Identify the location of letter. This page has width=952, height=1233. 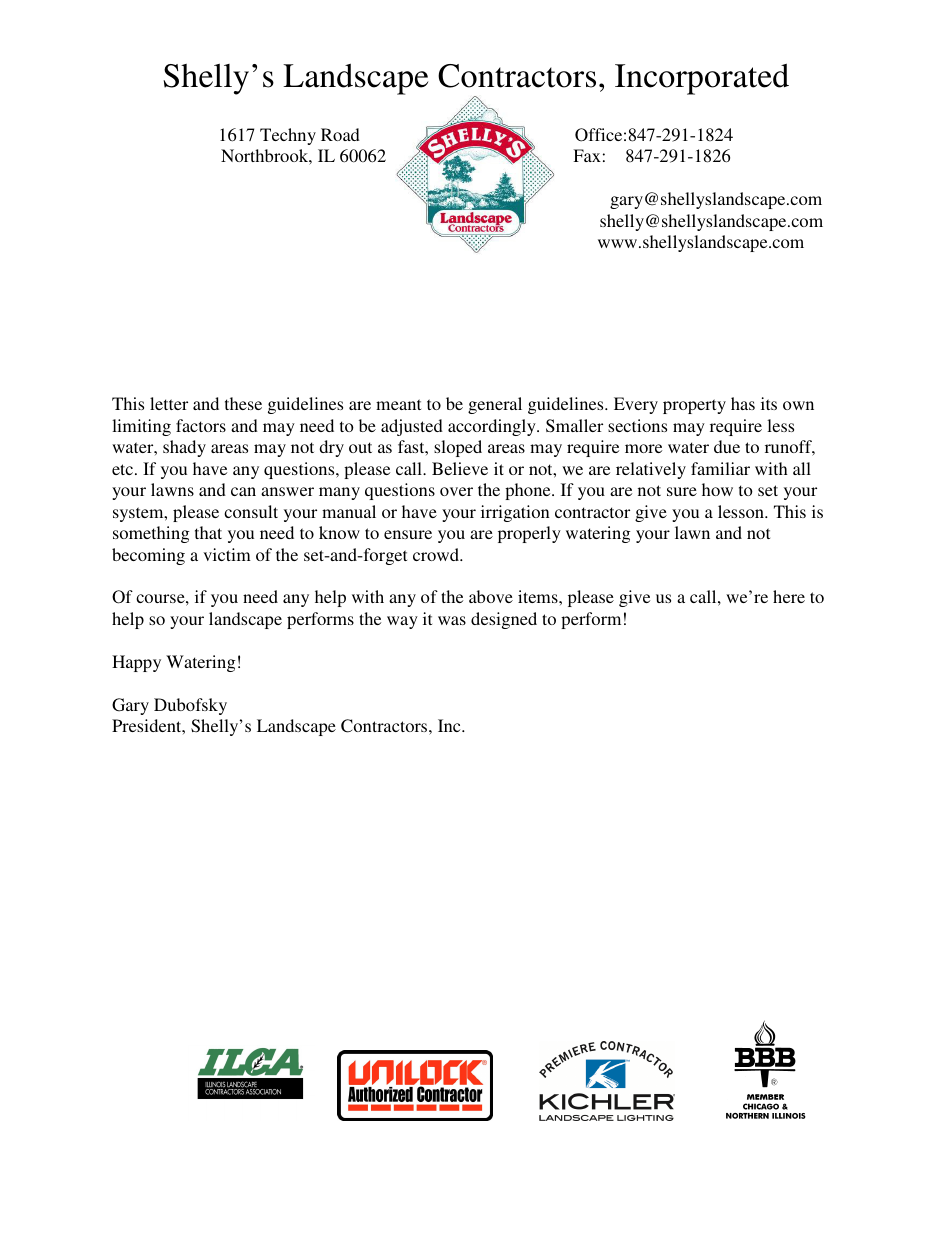
(169, 403).
